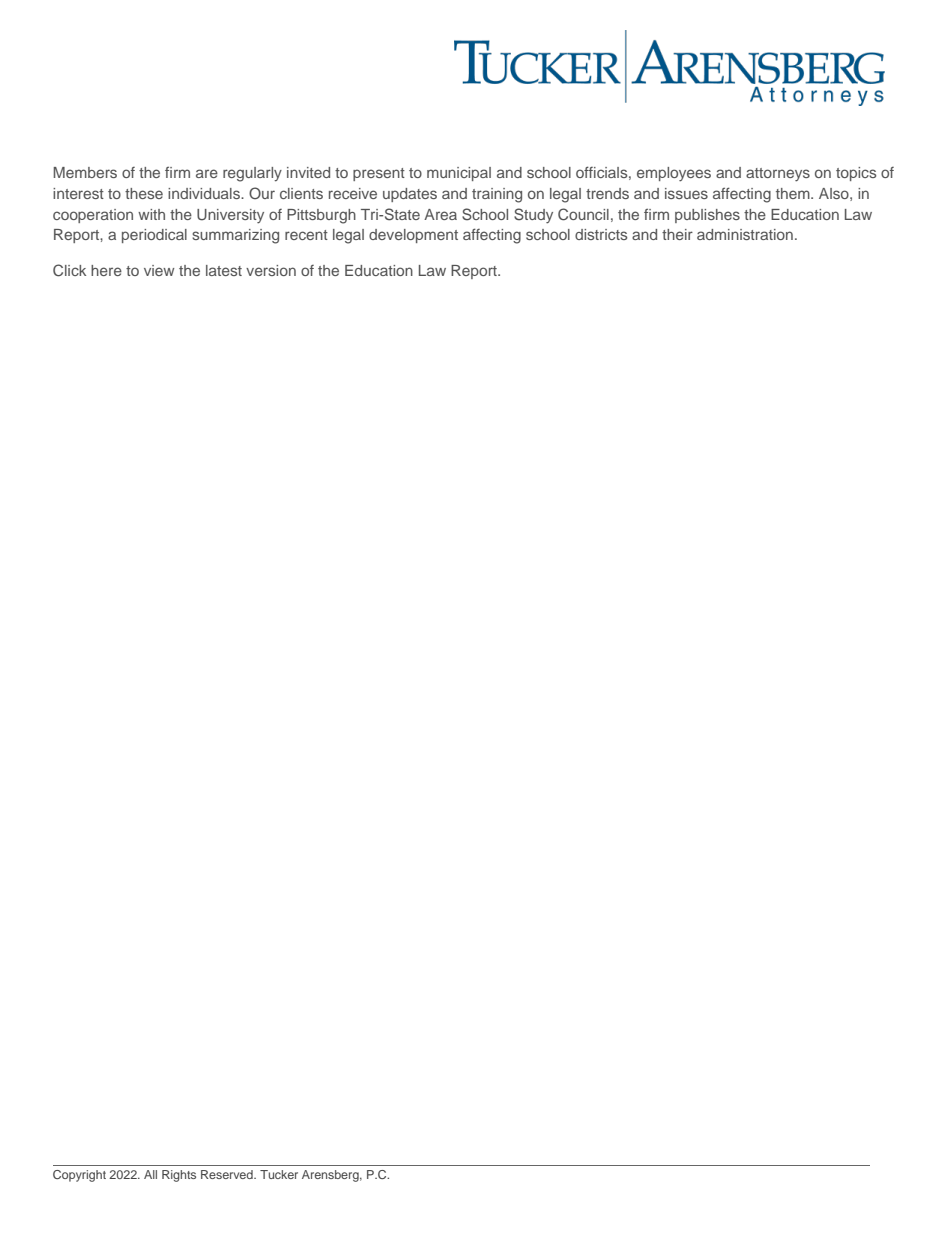 This image has width=952, height=1233. What do you see at coordinates (745, 234) in the image?
I see `administration` at bounding box center [745, 234].
